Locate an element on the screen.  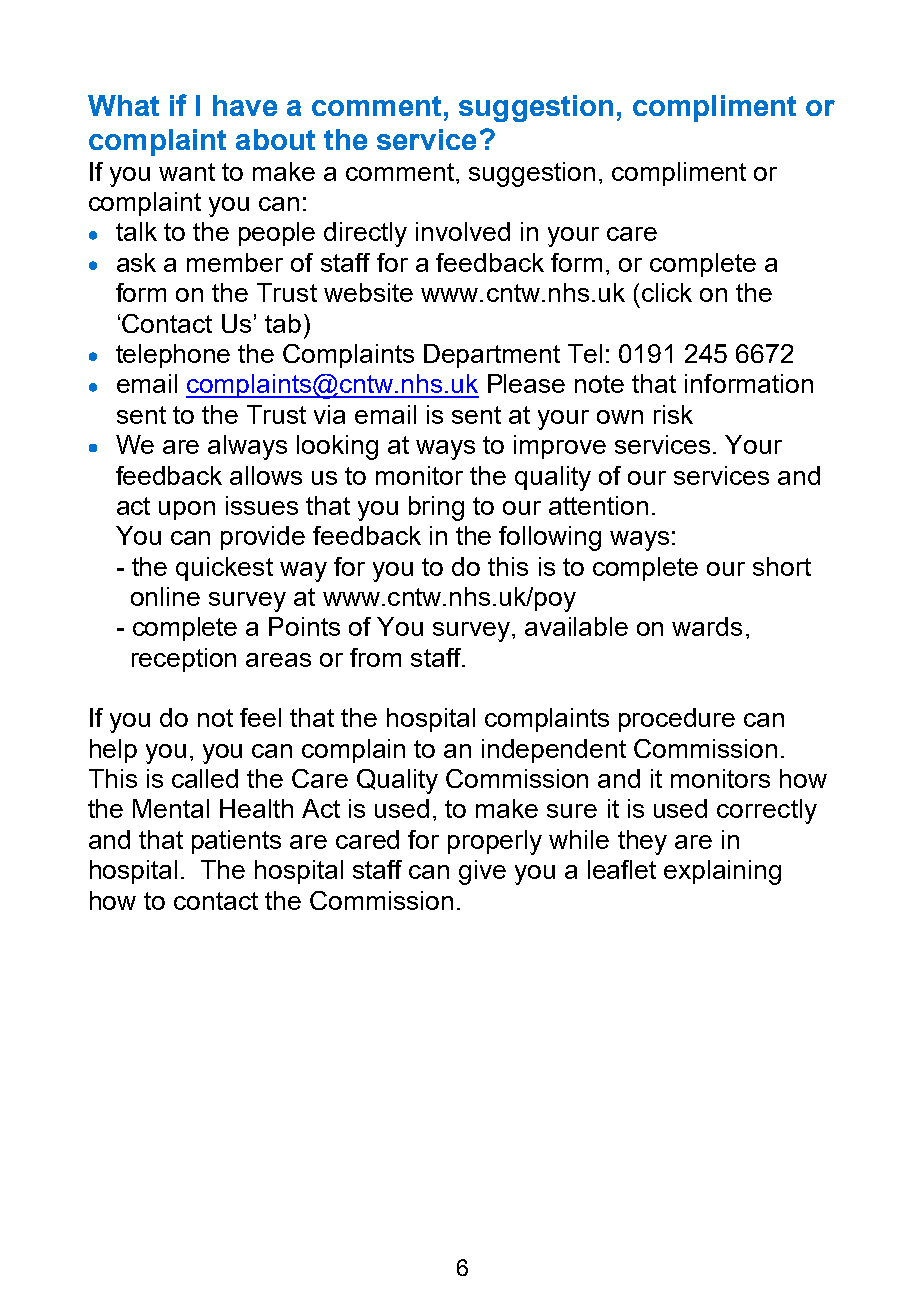
upon is located at coordinates (187, 510).
